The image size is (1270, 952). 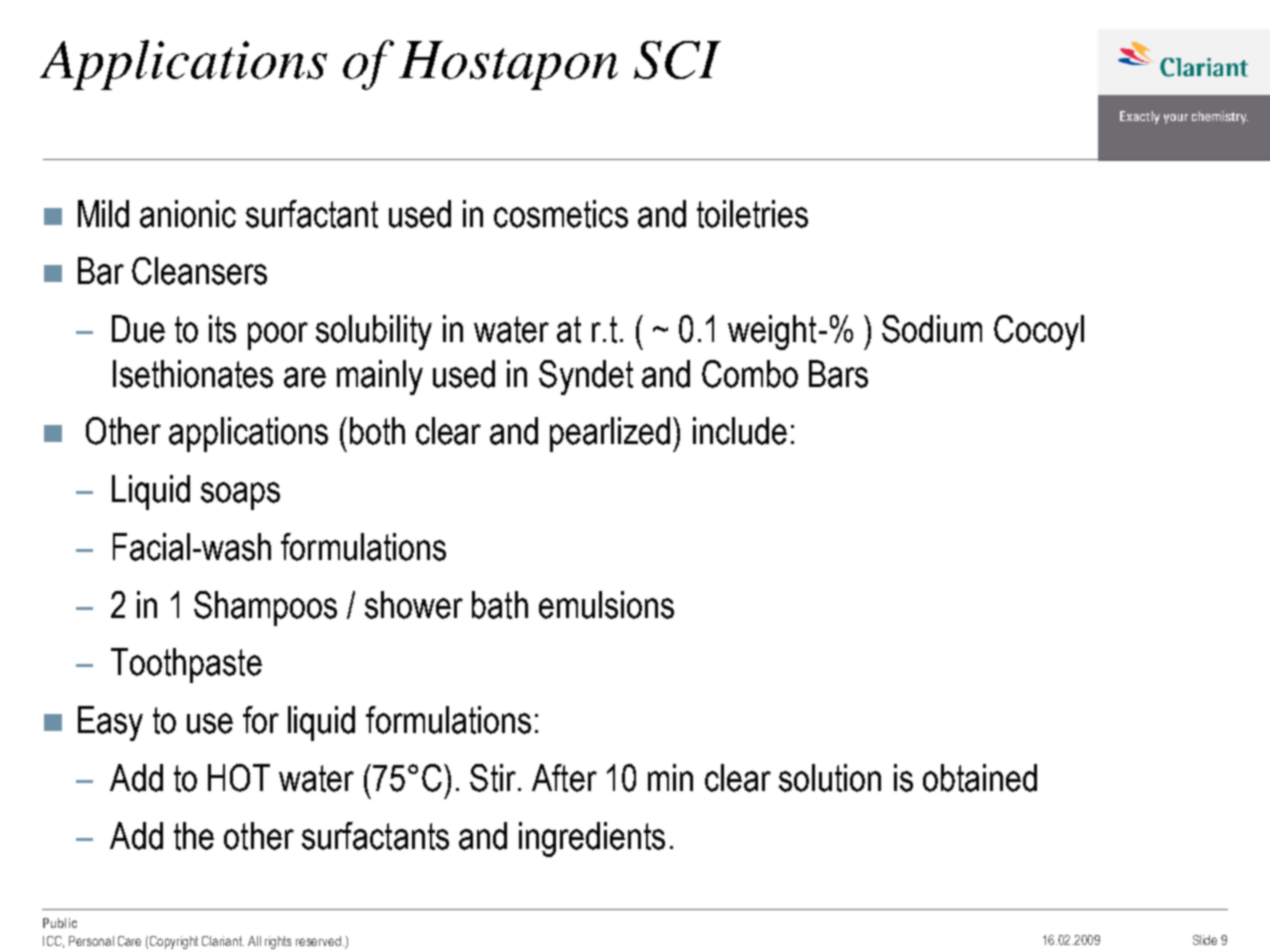 I want to click on cosmetics, so click(x=561, y=214).
